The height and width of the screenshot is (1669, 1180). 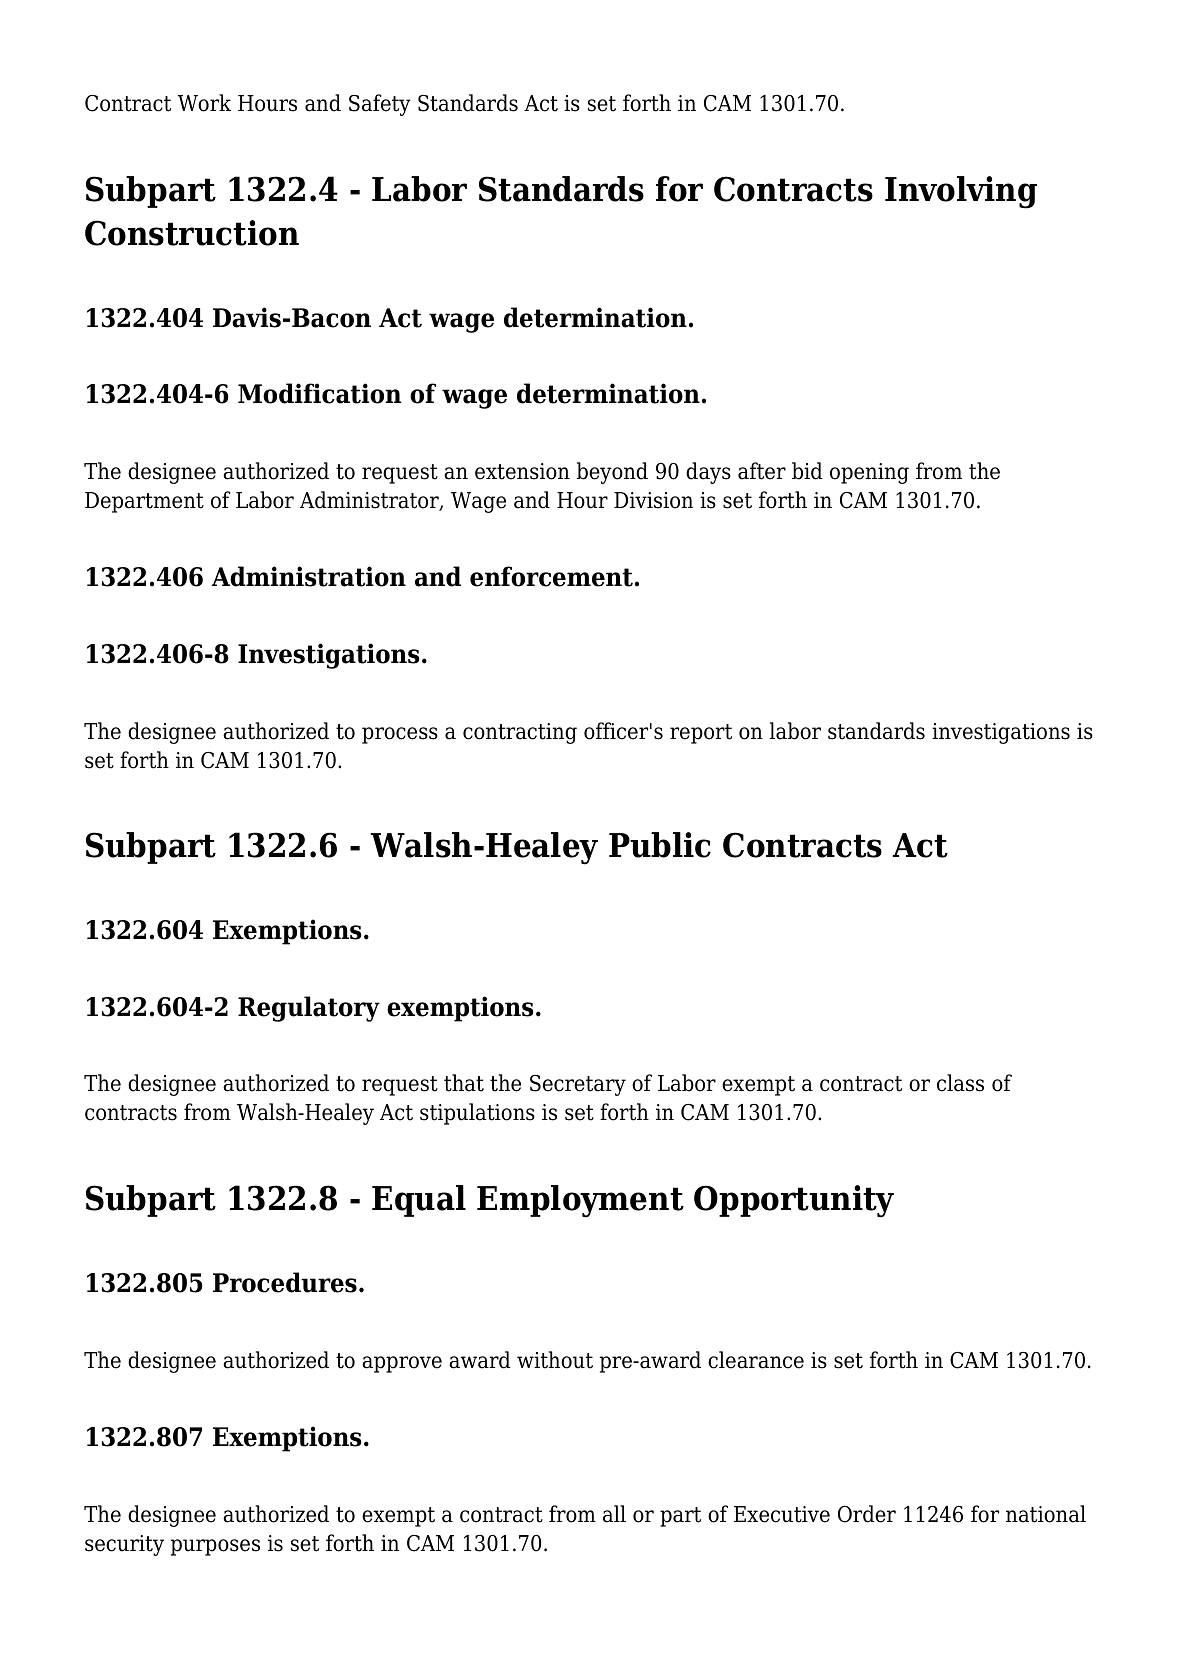 I want to click on report, so click(x=701, y=734).
